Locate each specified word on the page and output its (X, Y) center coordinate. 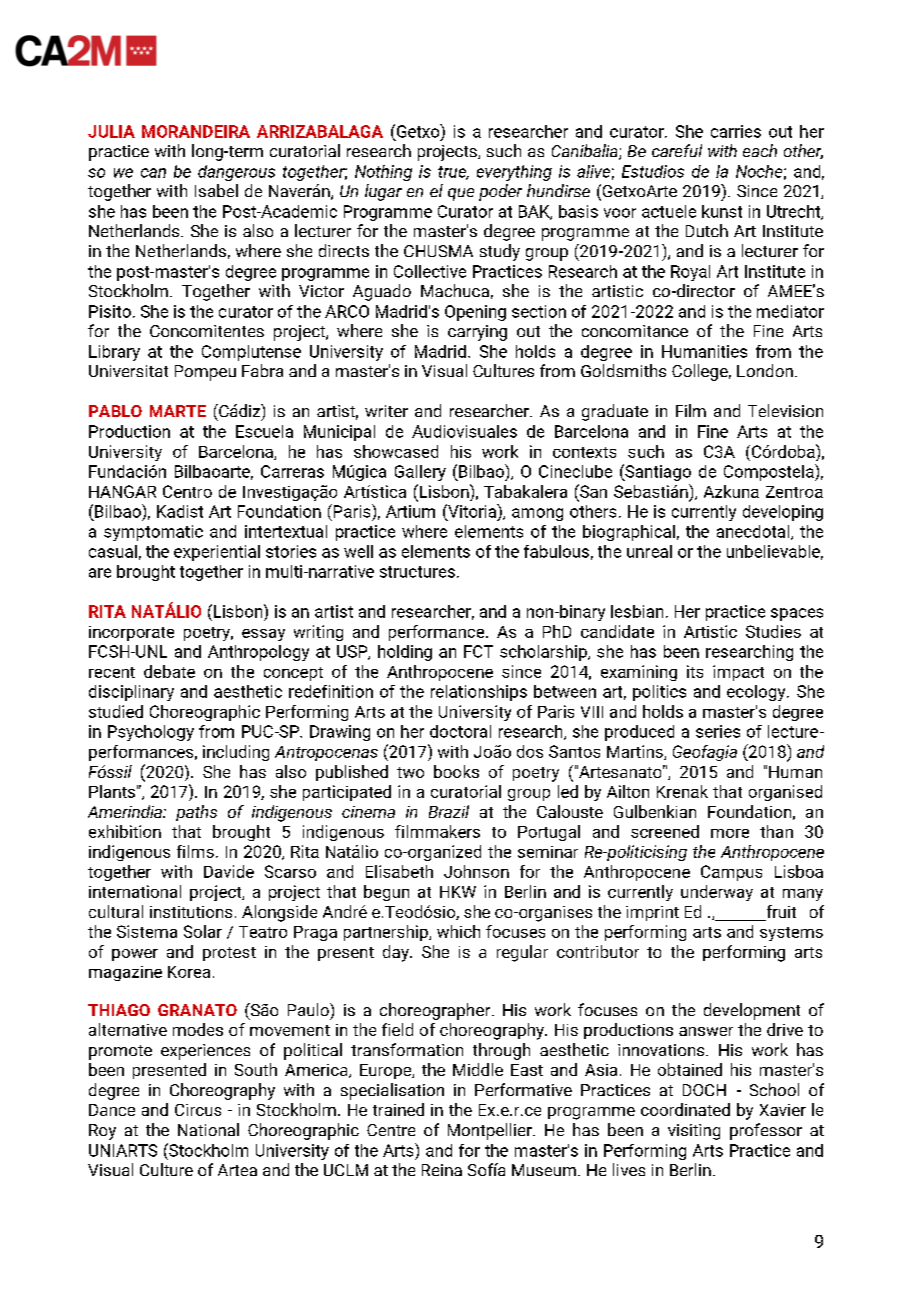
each (760, 150)
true (453, 173)
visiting (694, 1132)
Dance (112, 1110)
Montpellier (491, 1131)
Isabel (216, 190)
